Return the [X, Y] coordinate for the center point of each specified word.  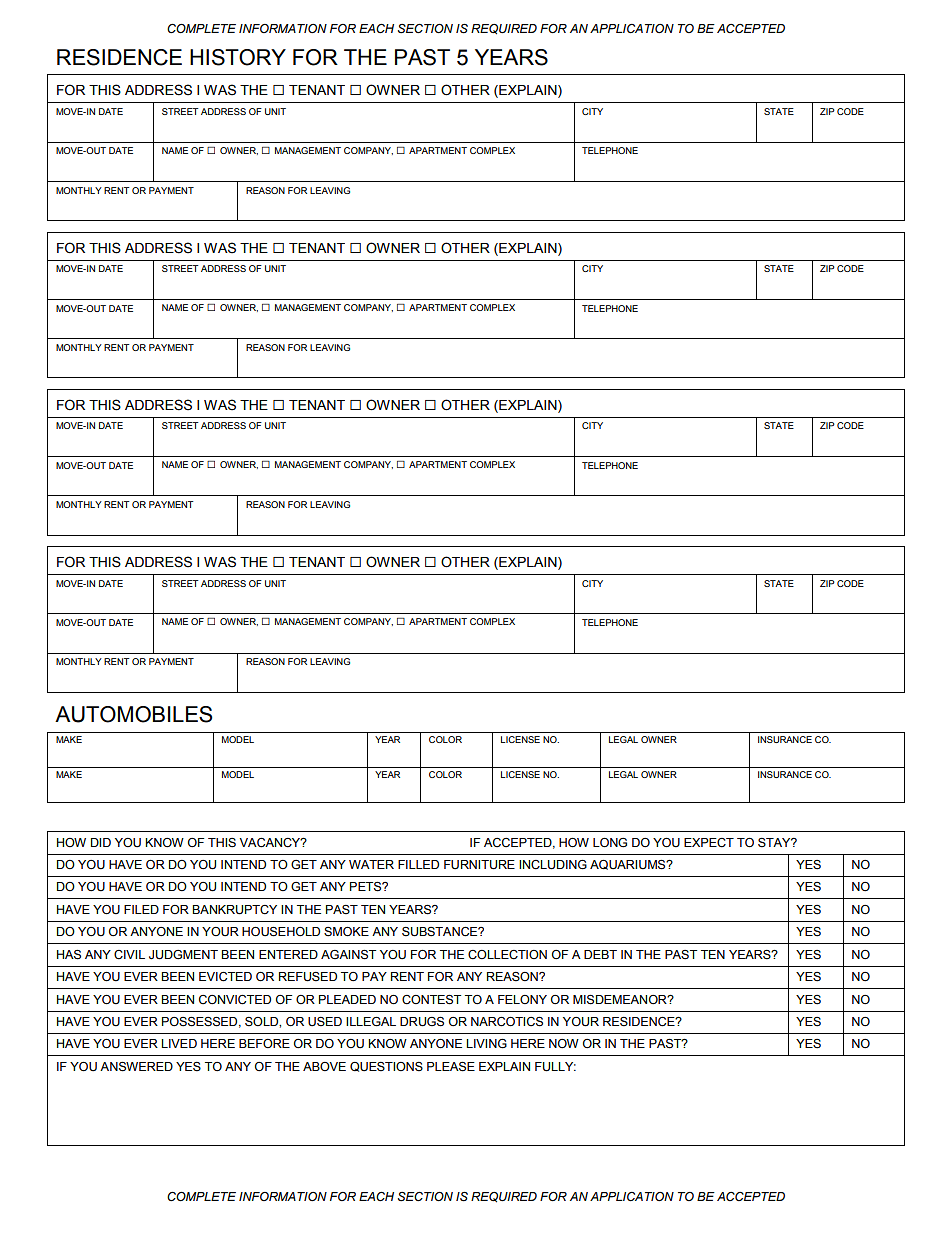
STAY [775, 843]
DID [101, 842]
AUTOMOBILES [133, 714]
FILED [141, 909]
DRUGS [422, 1022]
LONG [610, 843]
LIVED [179, 1043]
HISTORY [238, 57]
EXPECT [709, 843]
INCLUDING [553, 865]
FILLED [418, 864]
